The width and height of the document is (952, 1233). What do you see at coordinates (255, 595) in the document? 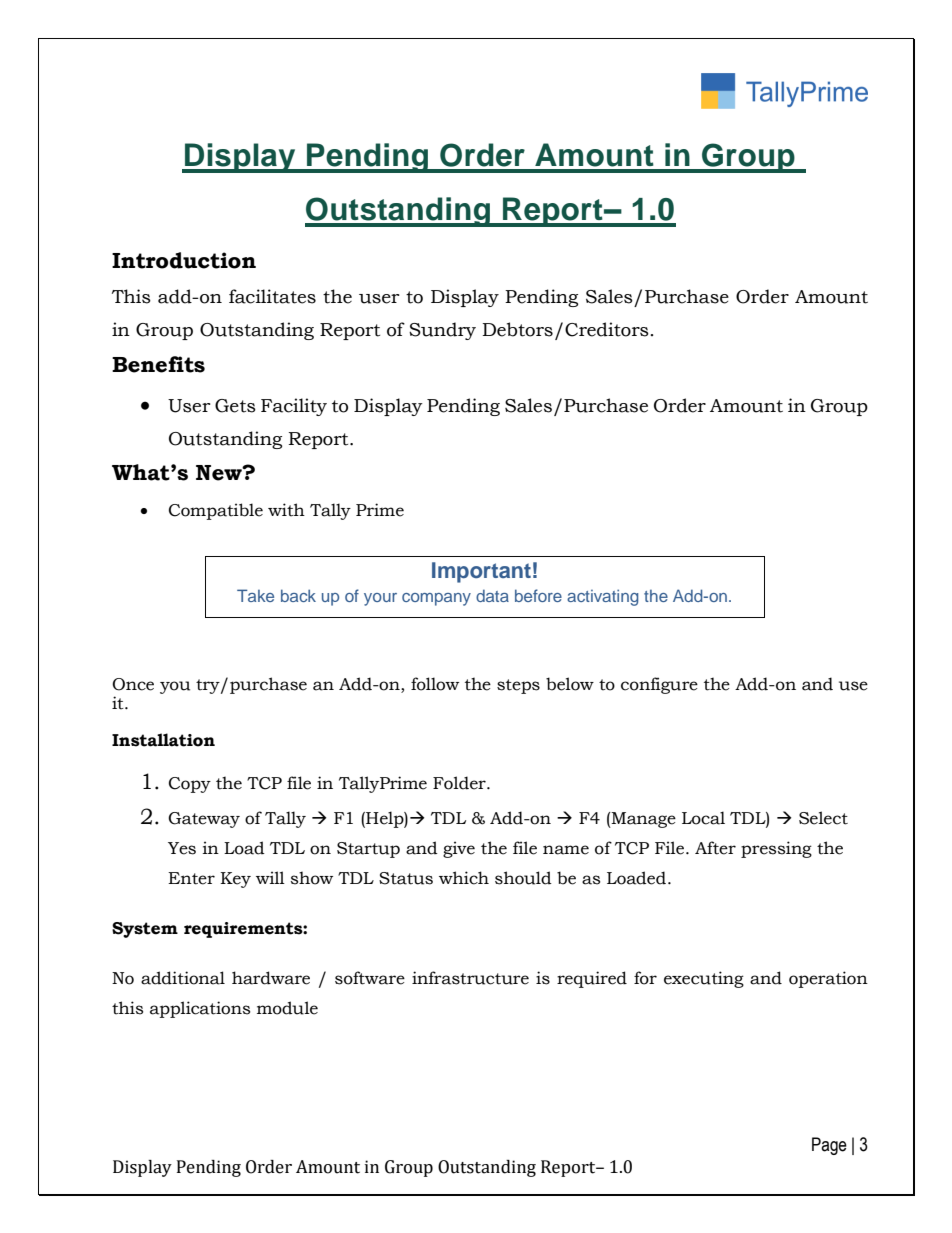
I see `Take` at bounding box center [255, 595].
